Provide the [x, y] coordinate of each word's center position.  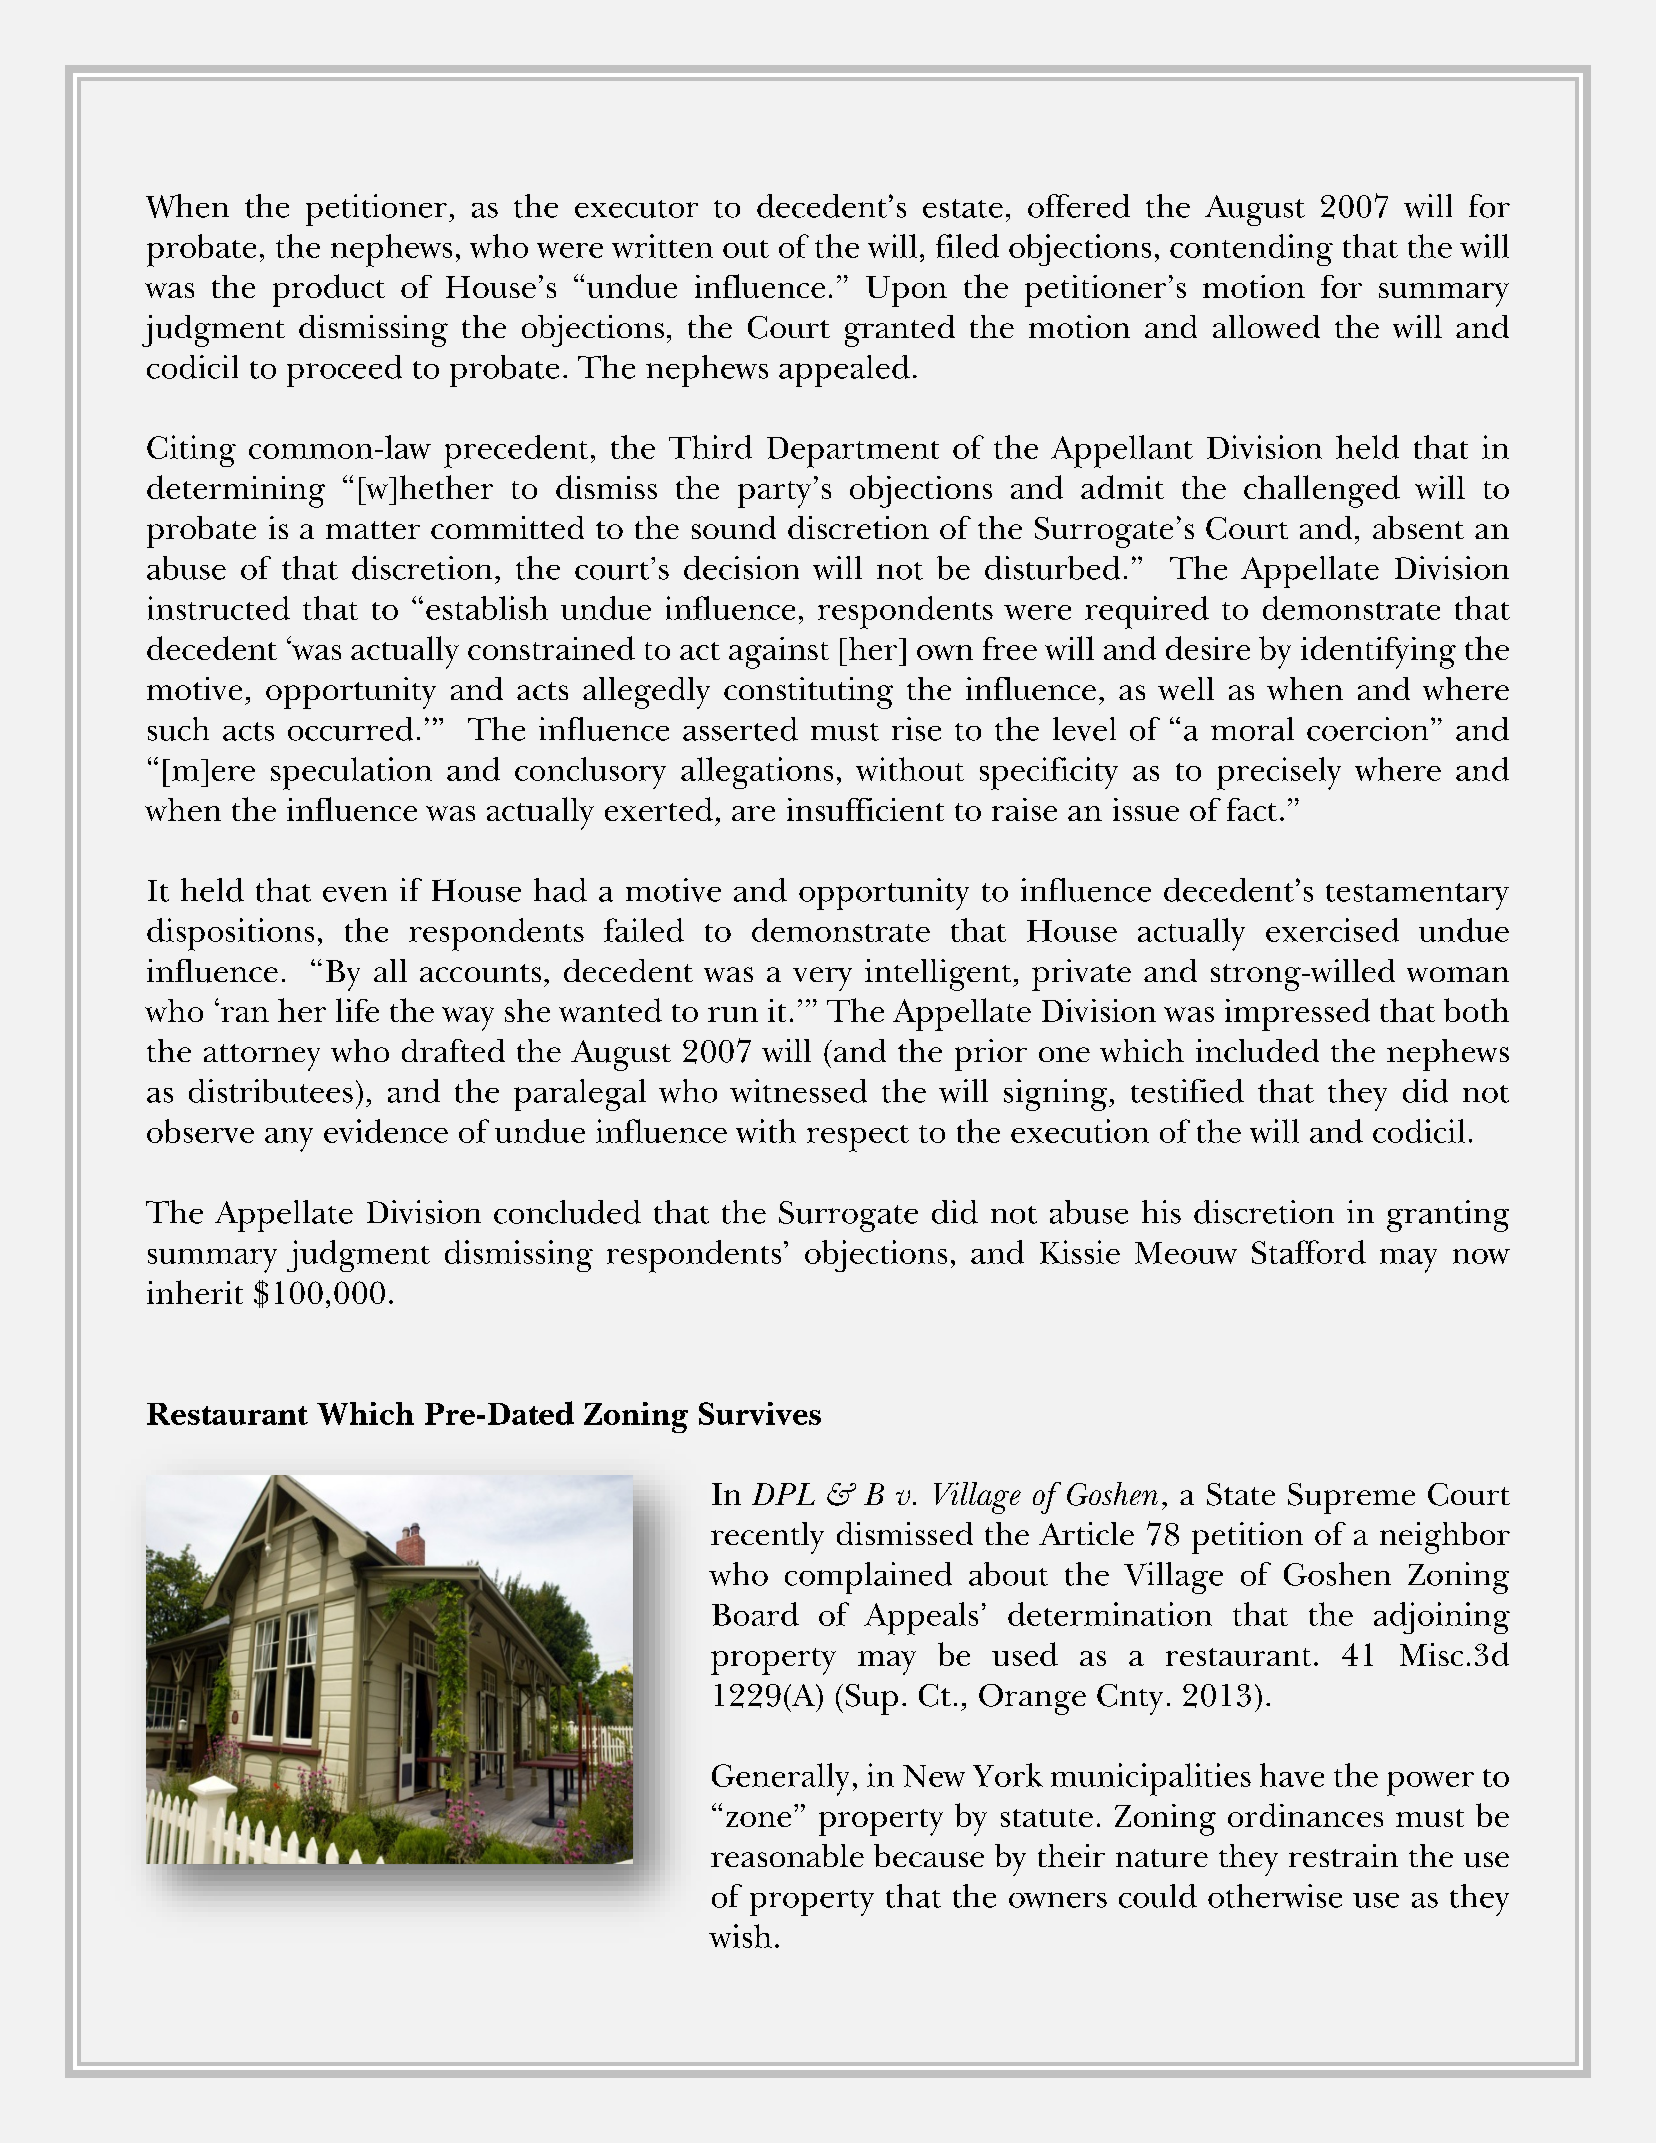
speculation [351, 773]
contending [1251, 250]
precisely [1279, 773]
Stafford [1309, 1252]
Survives [760, 1413]
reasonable [787, 1855]
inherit [195, 1292]
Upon [906, 291]
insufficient [865, 809]
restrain [1343, 1855]
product [329, 290]
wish [740, 1936]
